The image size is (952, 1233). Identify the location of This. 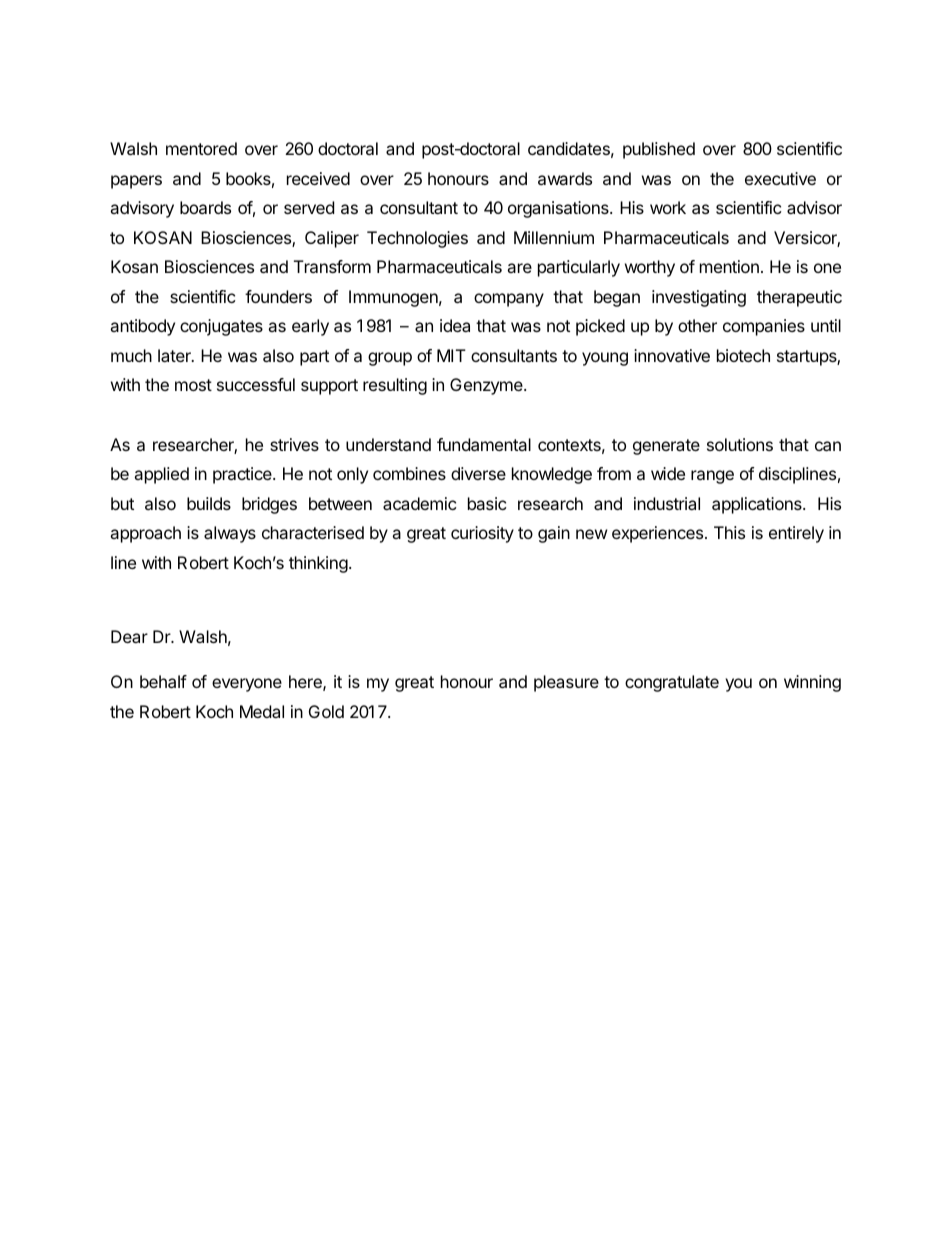
(729, 532).
